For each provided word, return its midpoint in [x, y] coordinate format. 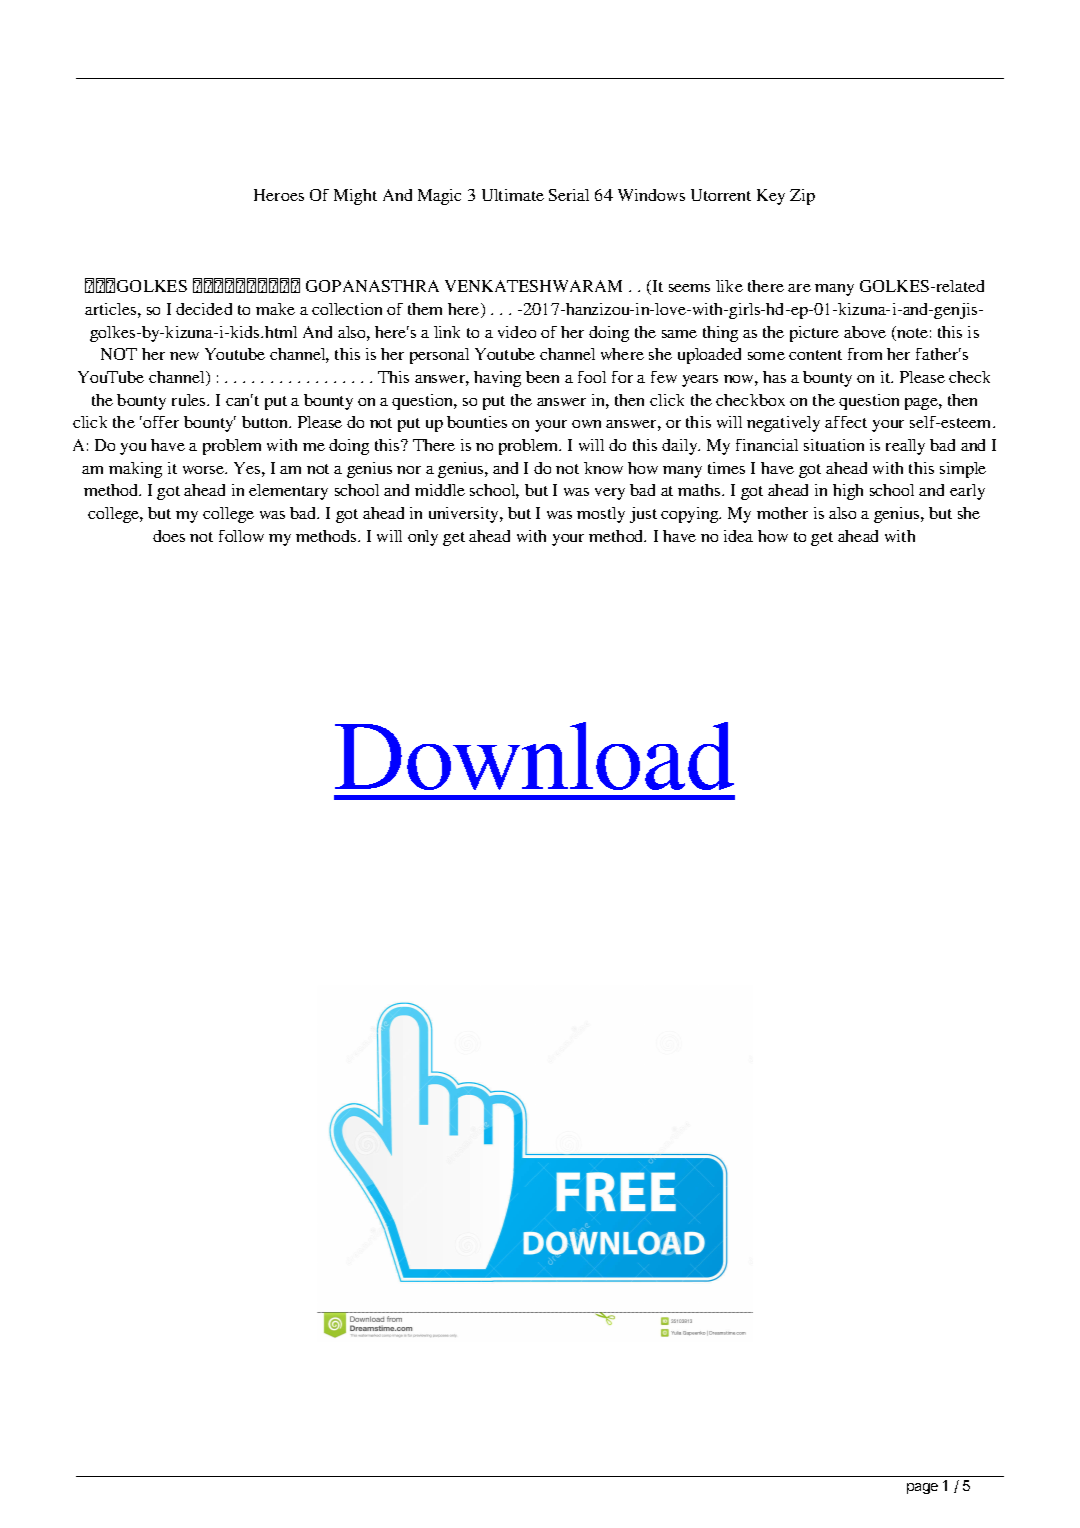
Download [534, 756]
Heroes [279, 195]
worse [205, 470]
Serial [569, 195]
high [848, 492]
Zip [802, 197]
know [603, 468]
